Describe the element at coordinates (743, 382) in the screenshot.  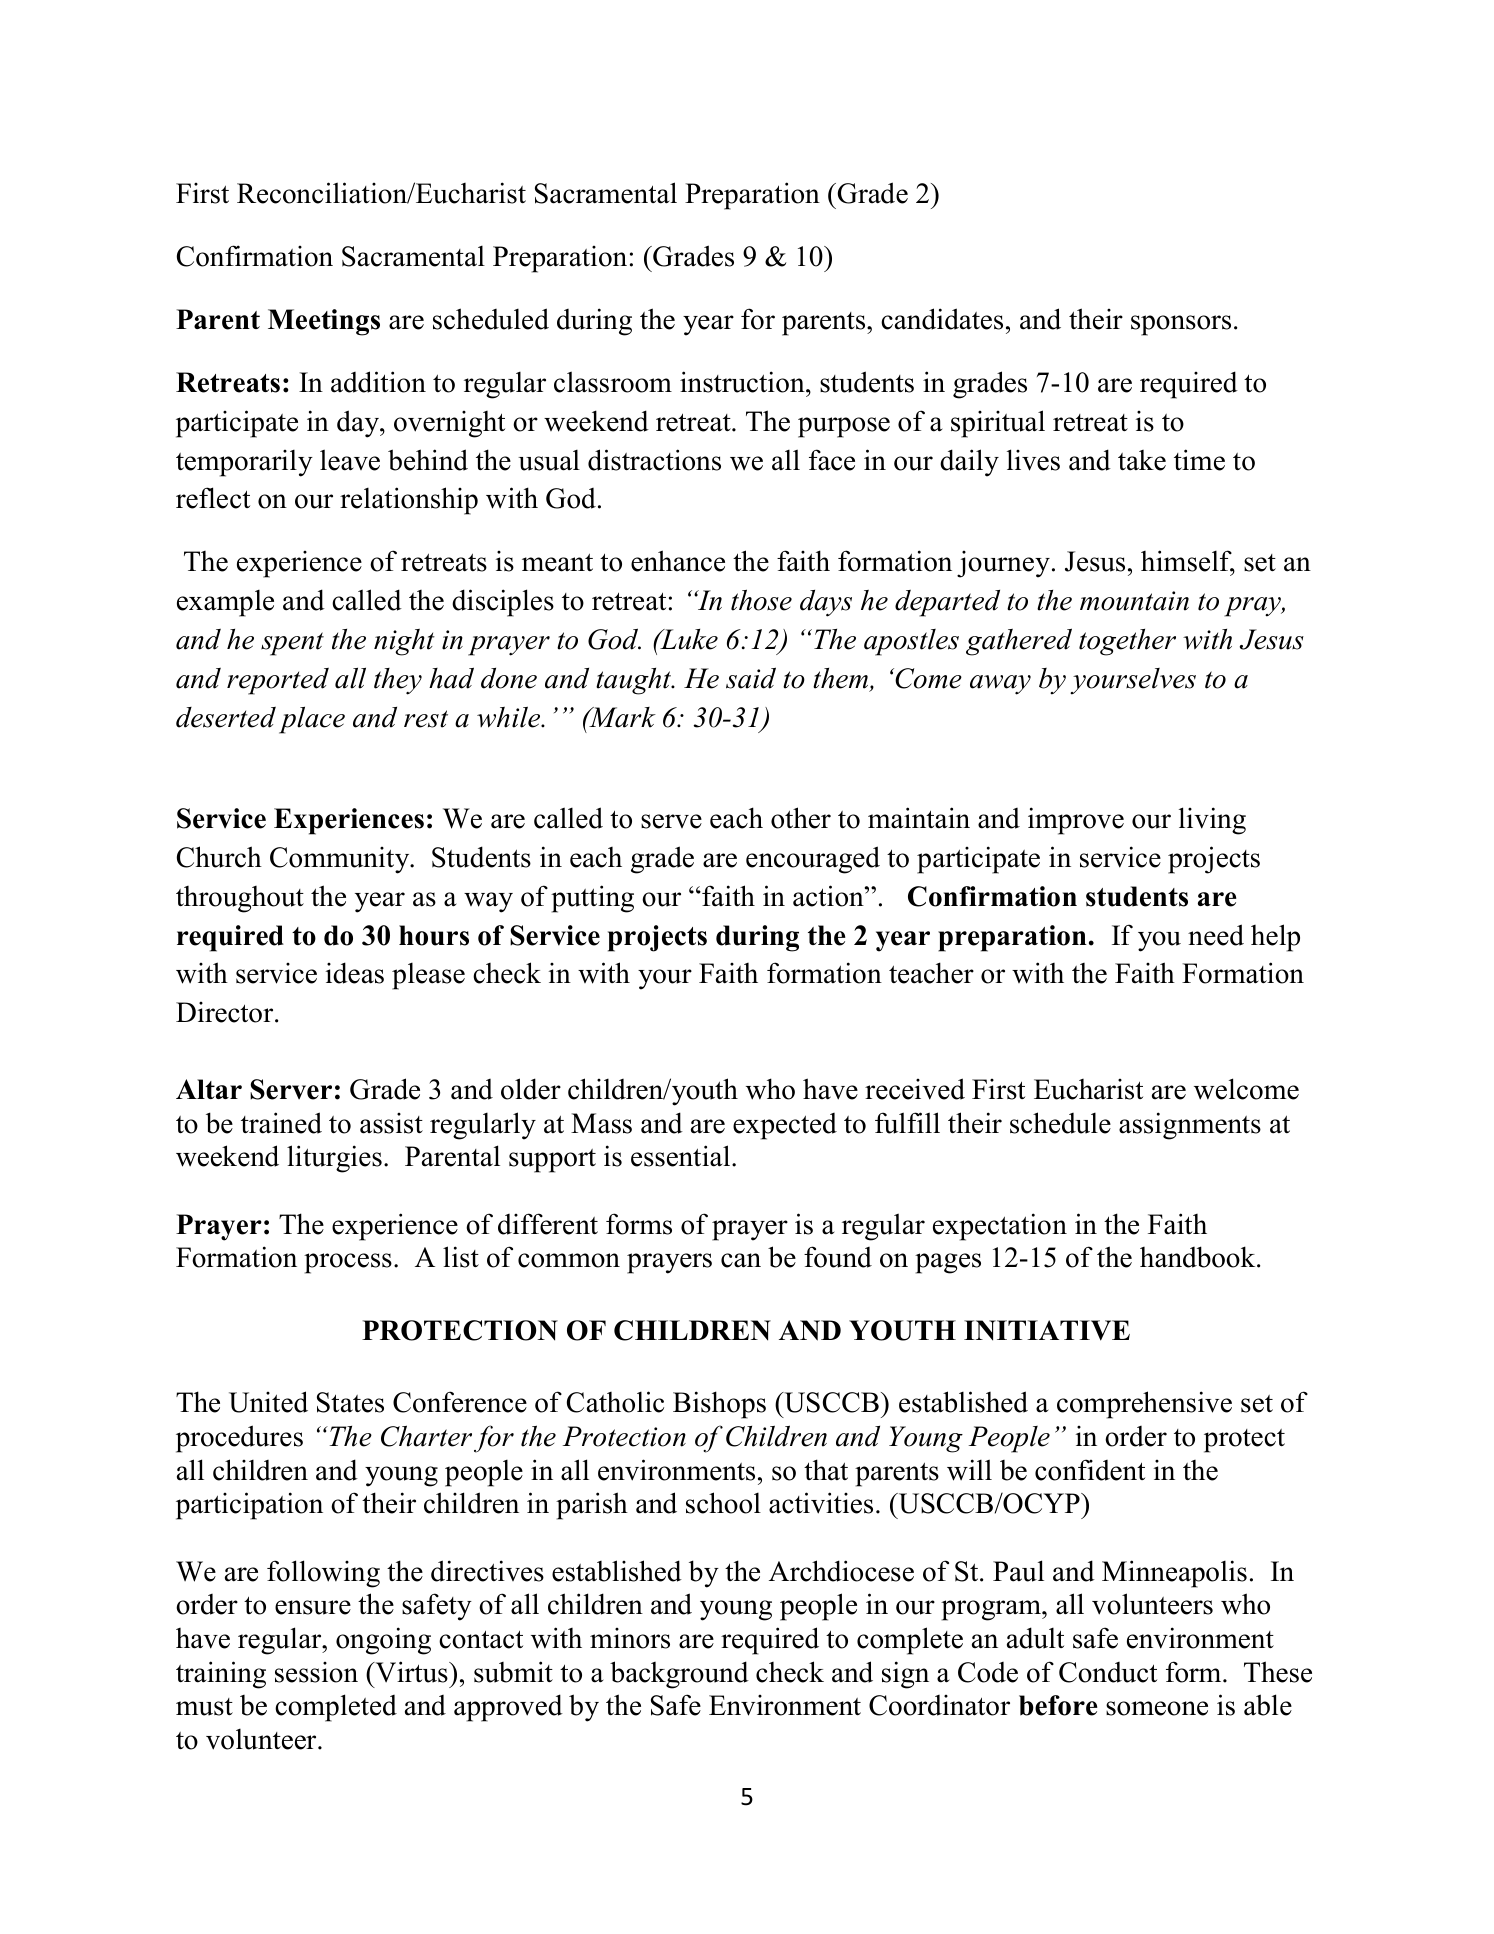
I see `instruction` at that location.
